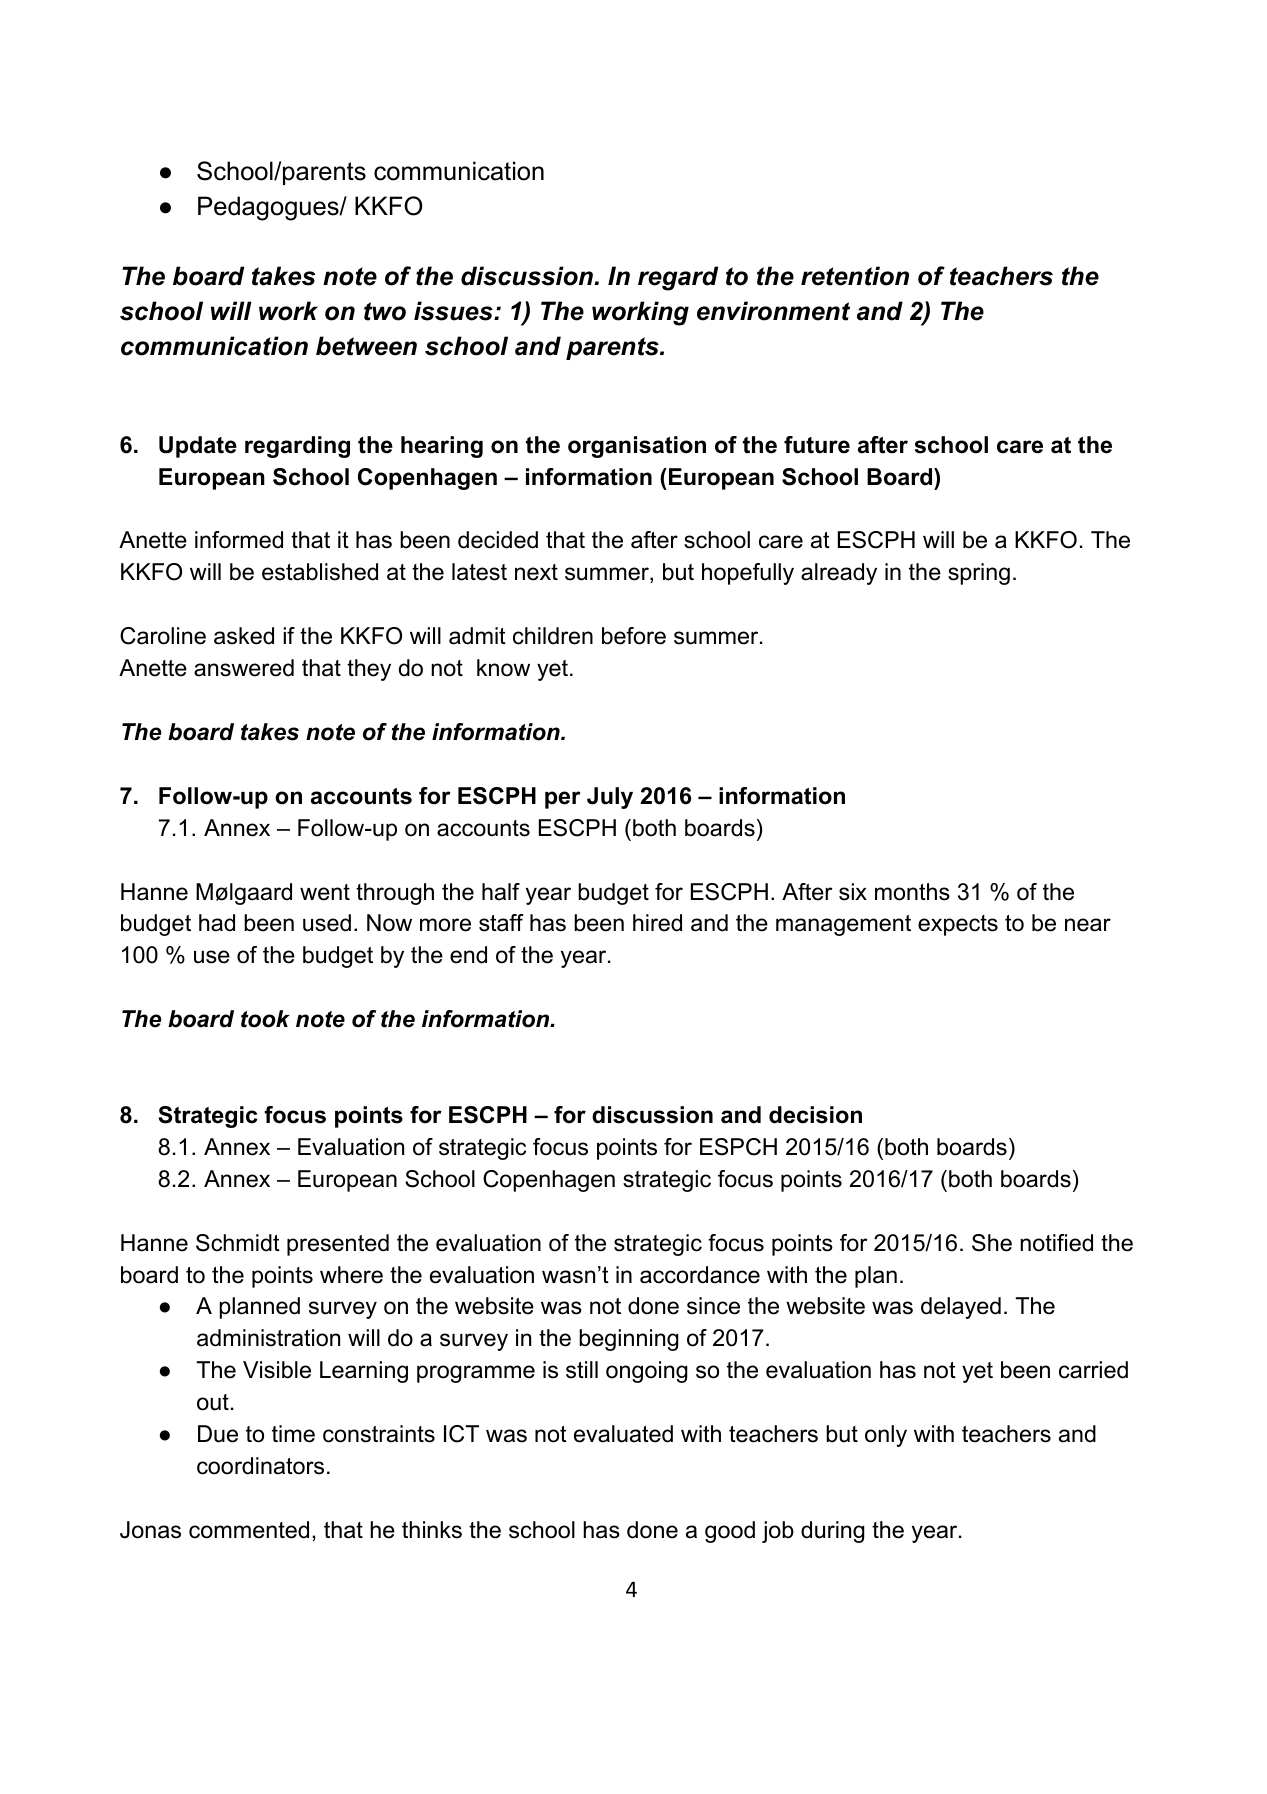 Image resolution: width=1267 pixels, height=1794 pixels. Describe the element at coordinates (855, 276) in the screenshot. I see `retention` at that location.
